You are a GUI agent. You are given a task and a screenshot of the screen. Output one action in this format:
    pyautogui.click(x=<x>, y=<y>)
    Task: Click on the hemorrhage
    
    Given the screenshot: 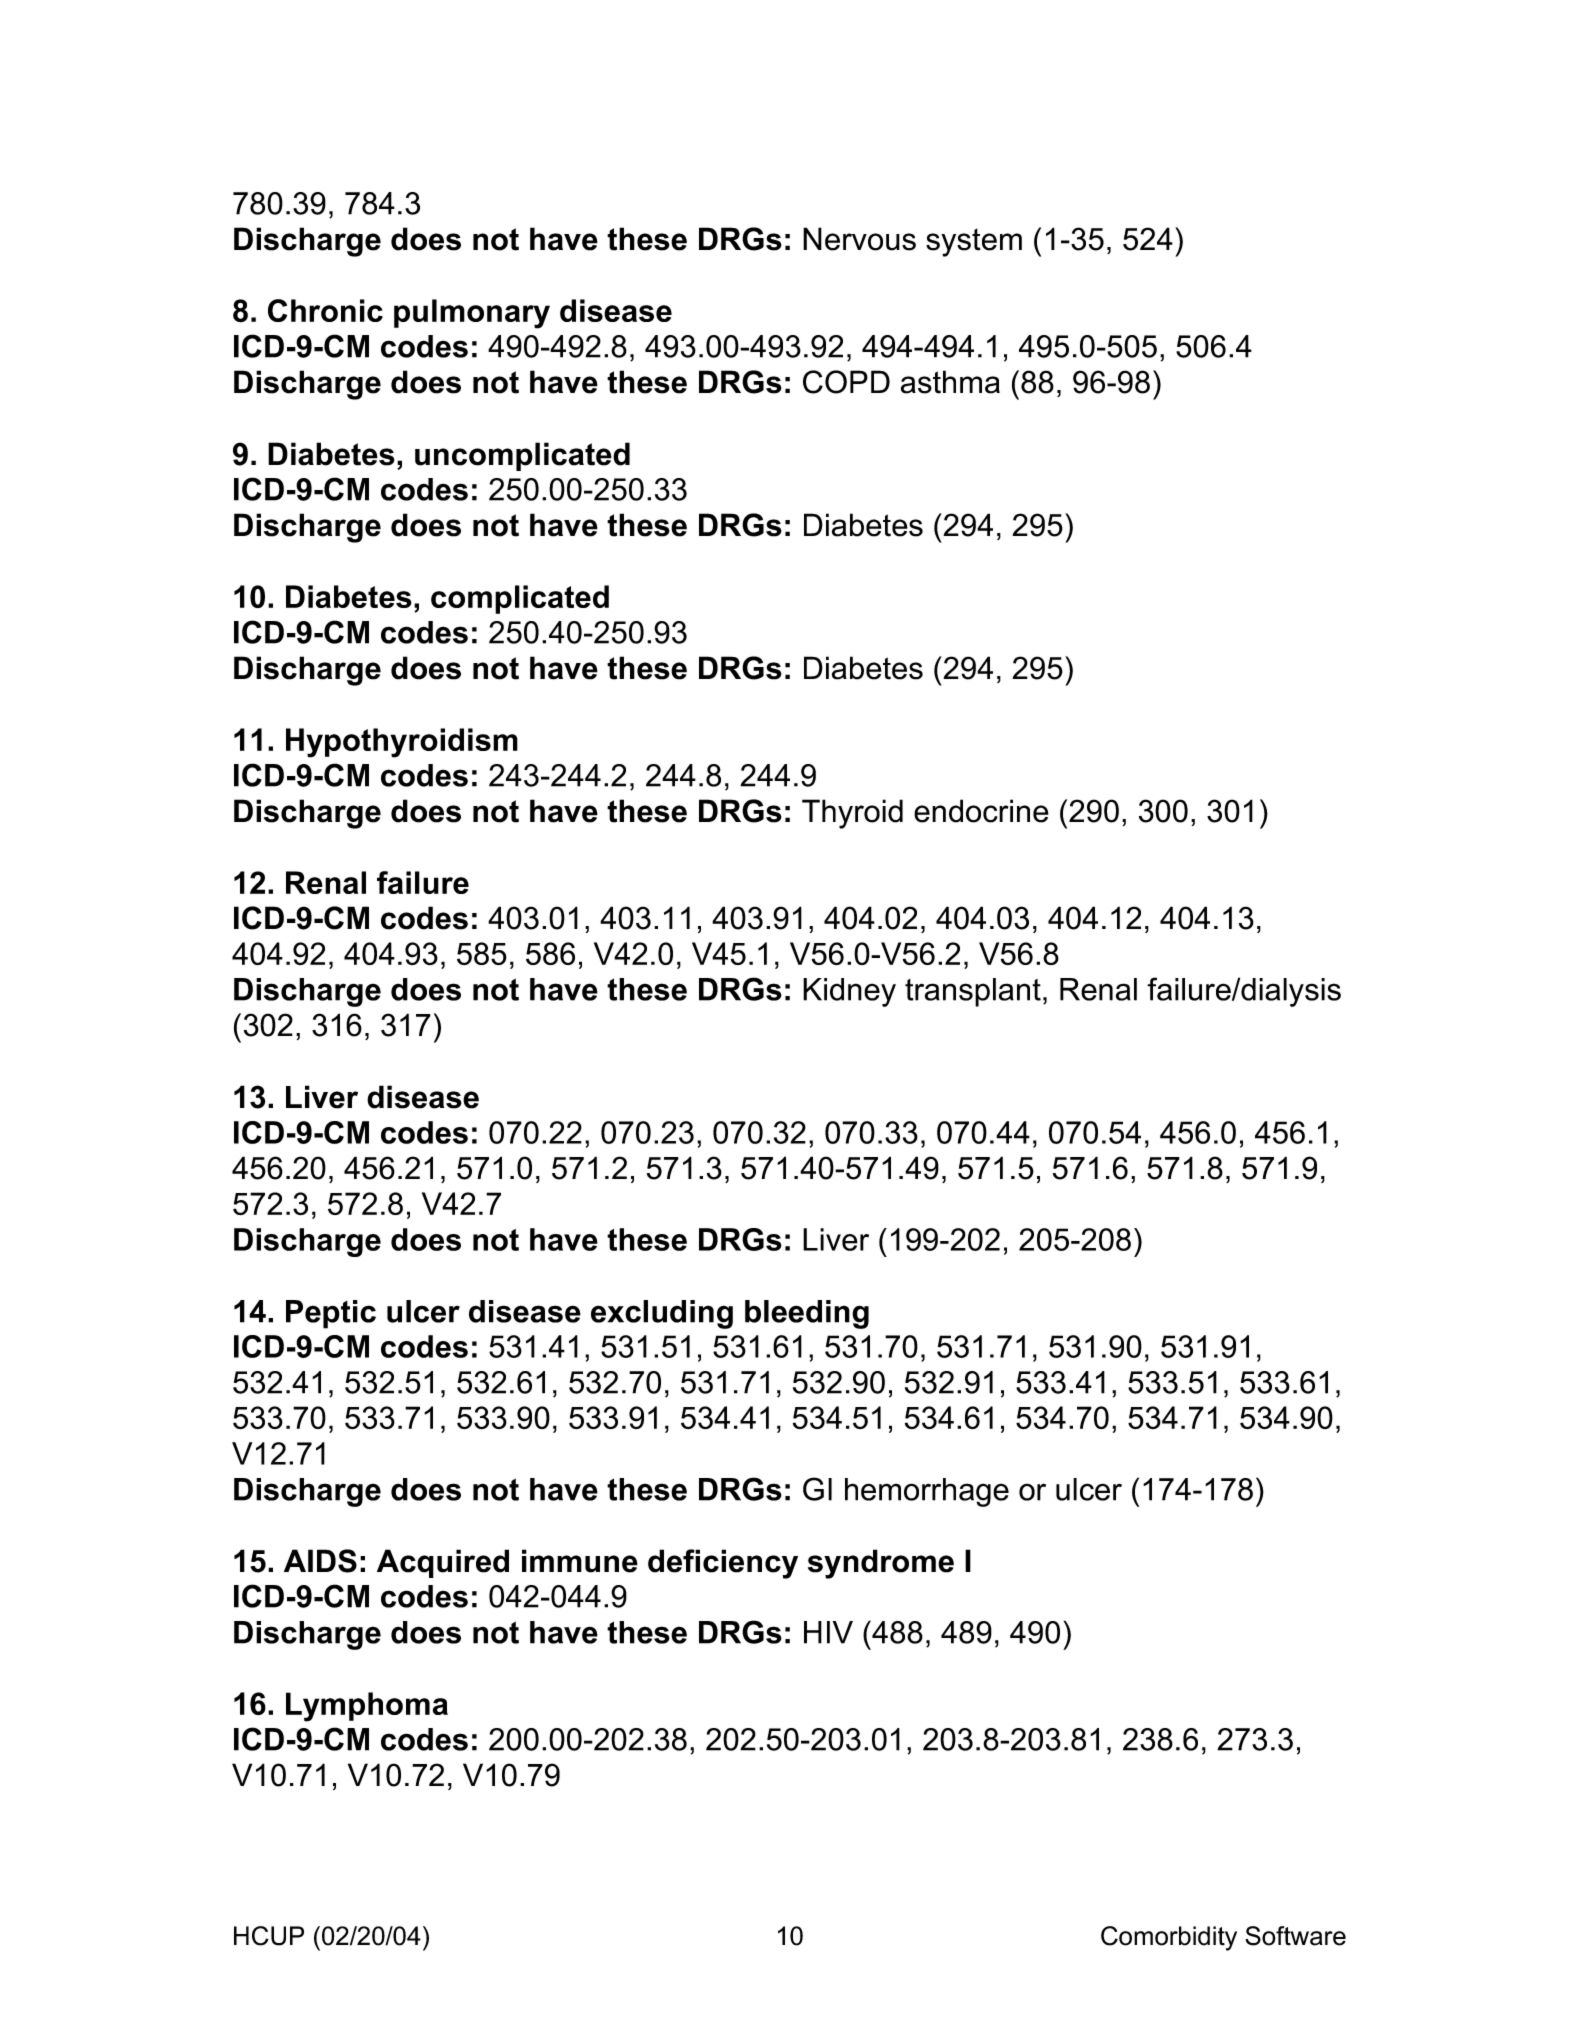 What is the action you would take?
    pyautogui.click(x=927, y=1492)
